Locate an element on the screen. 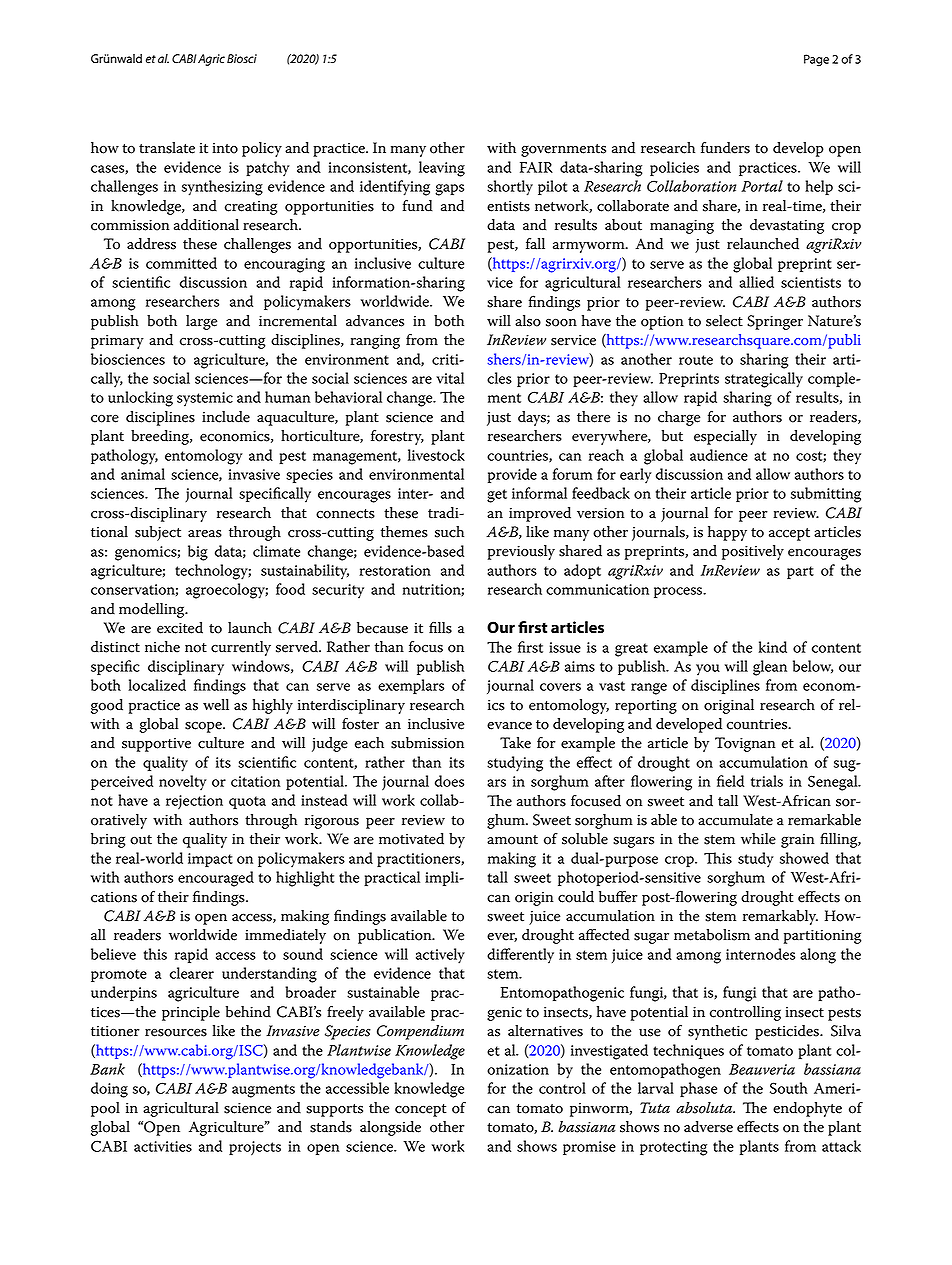 The height and width of the screenshot is (1265, 952). allied is located at coordinates (756, 282).
